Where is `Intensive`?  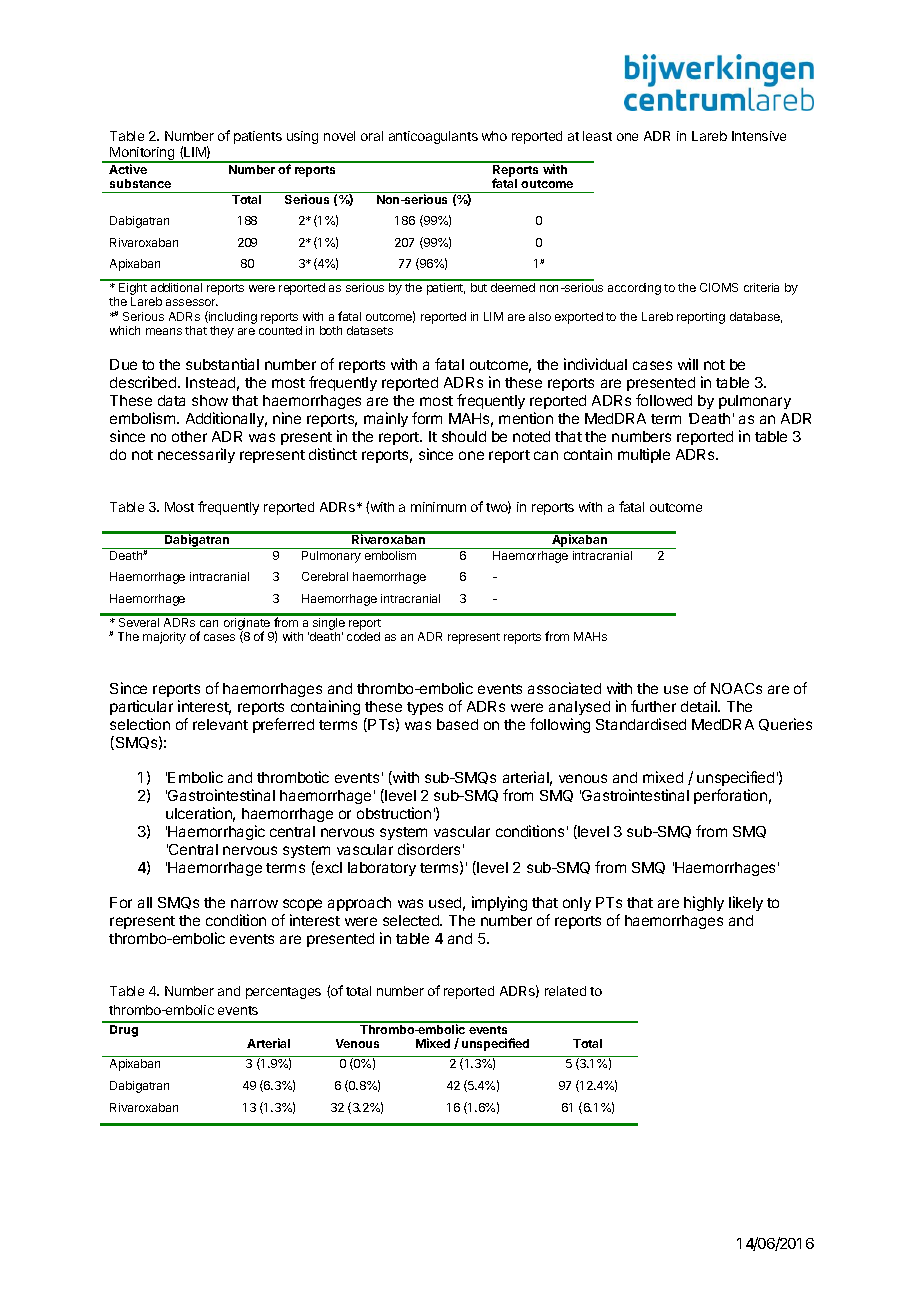 Intensive is located at coordinates (759, 136).
